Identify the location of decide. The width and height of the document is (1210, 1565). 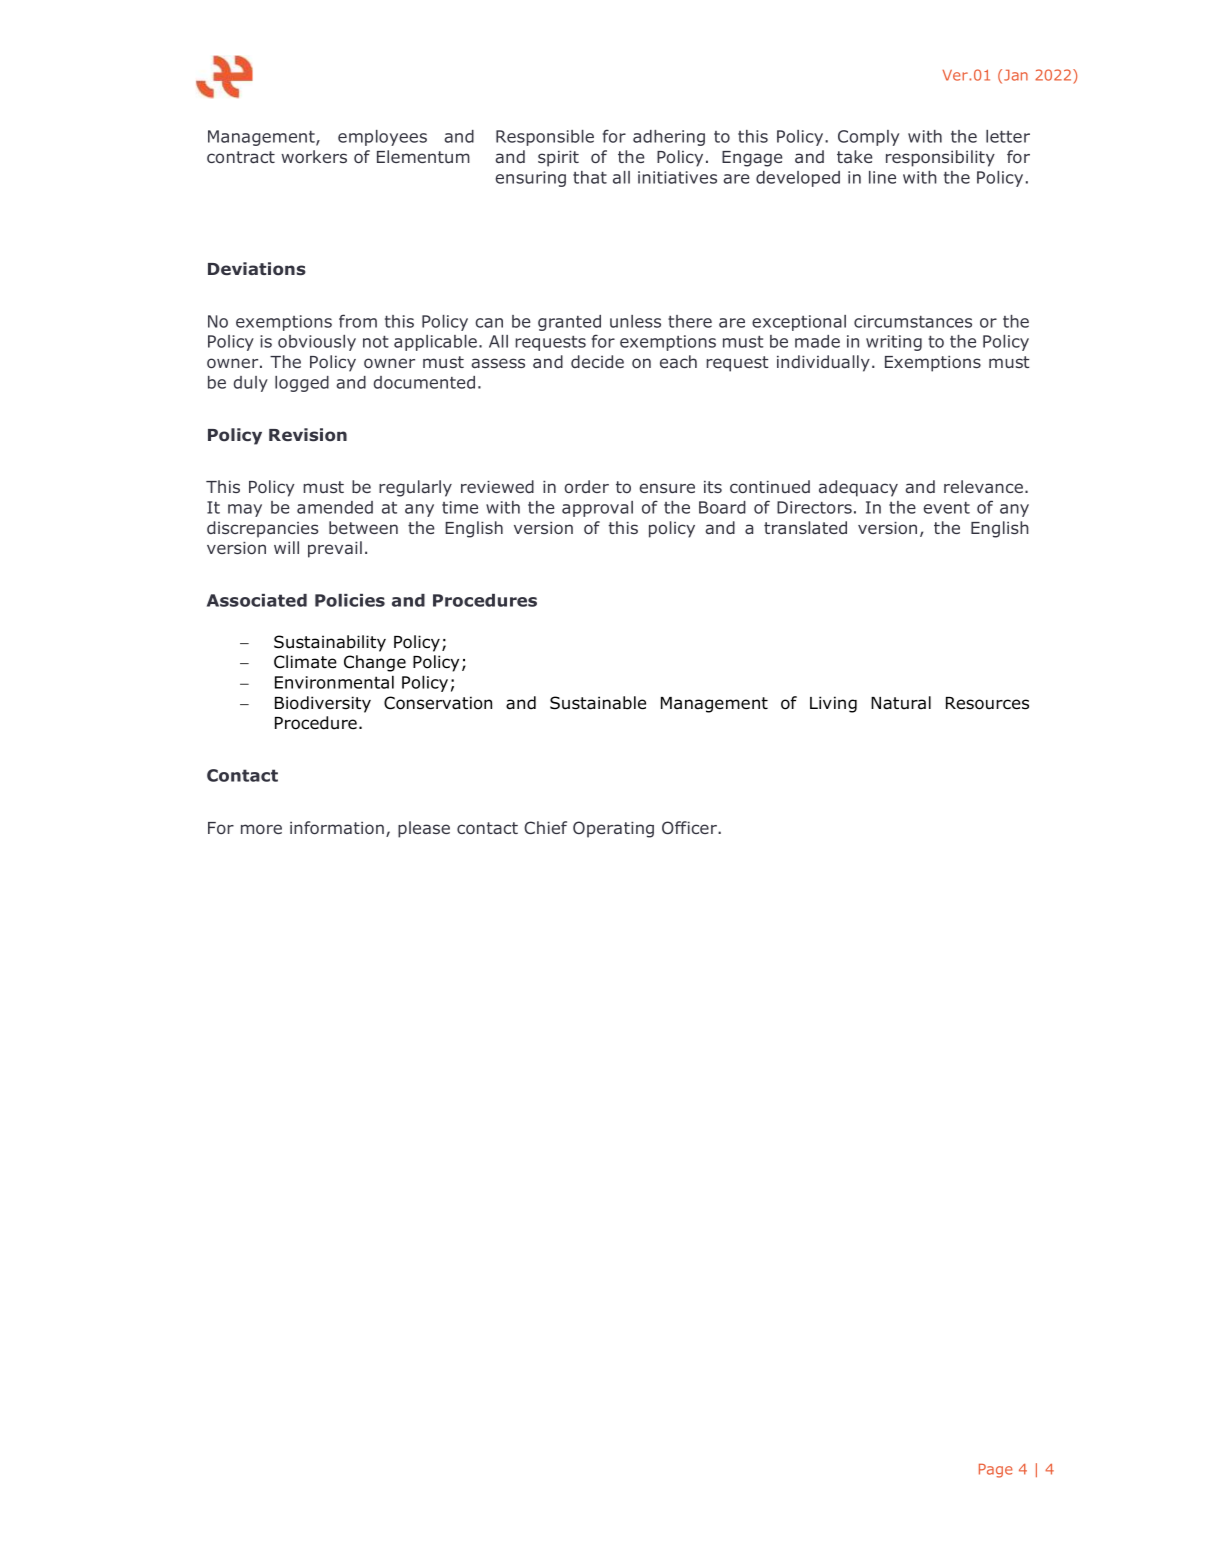
(597, 361).
